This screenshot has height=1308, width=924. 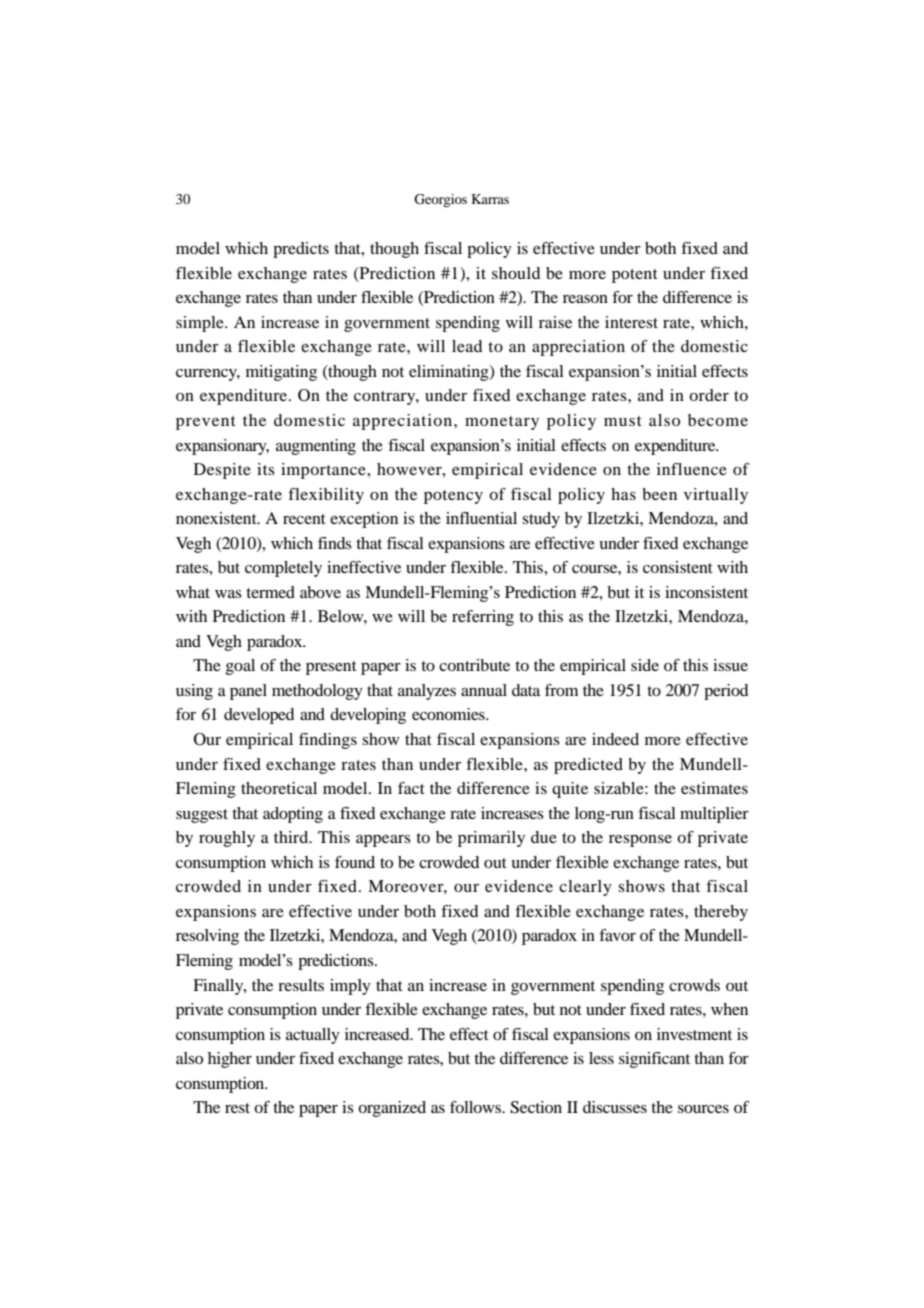 What do you see at coordinates (301, 250) in the screenshot?
I see `predicts` at bounding box center [301, 250].
